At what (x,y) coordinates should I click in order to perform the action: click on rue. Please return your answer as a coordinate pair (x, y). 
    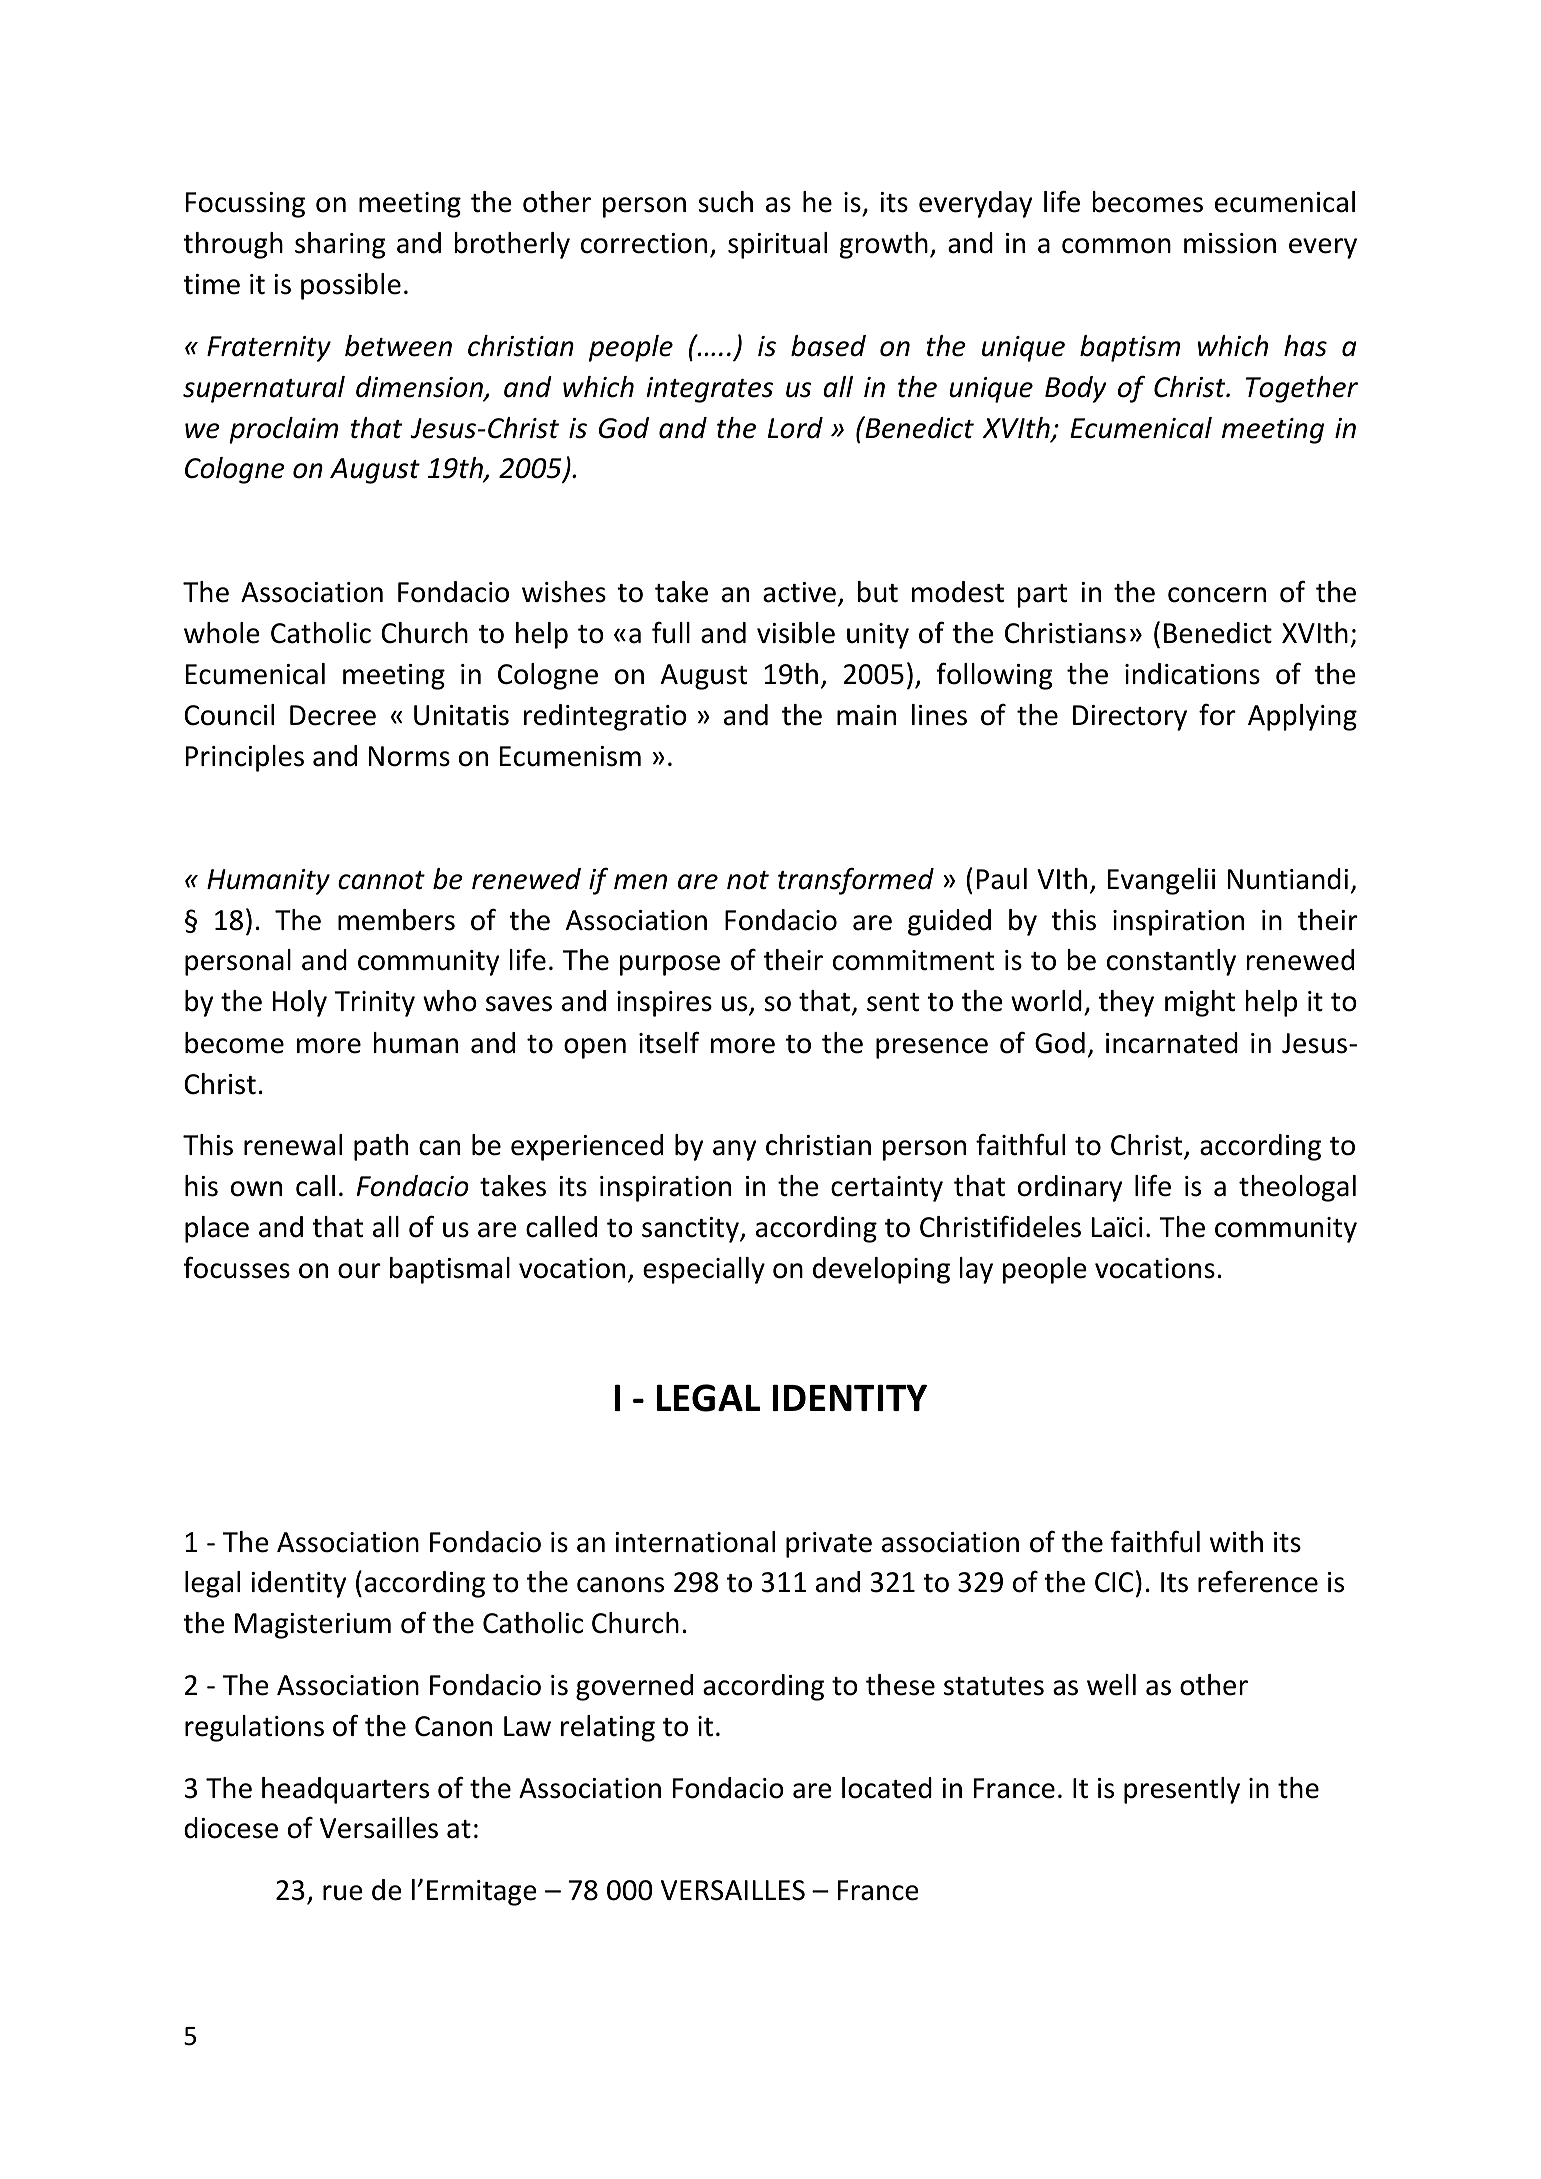
    Looking at the image, I should click on (343, 1893).
